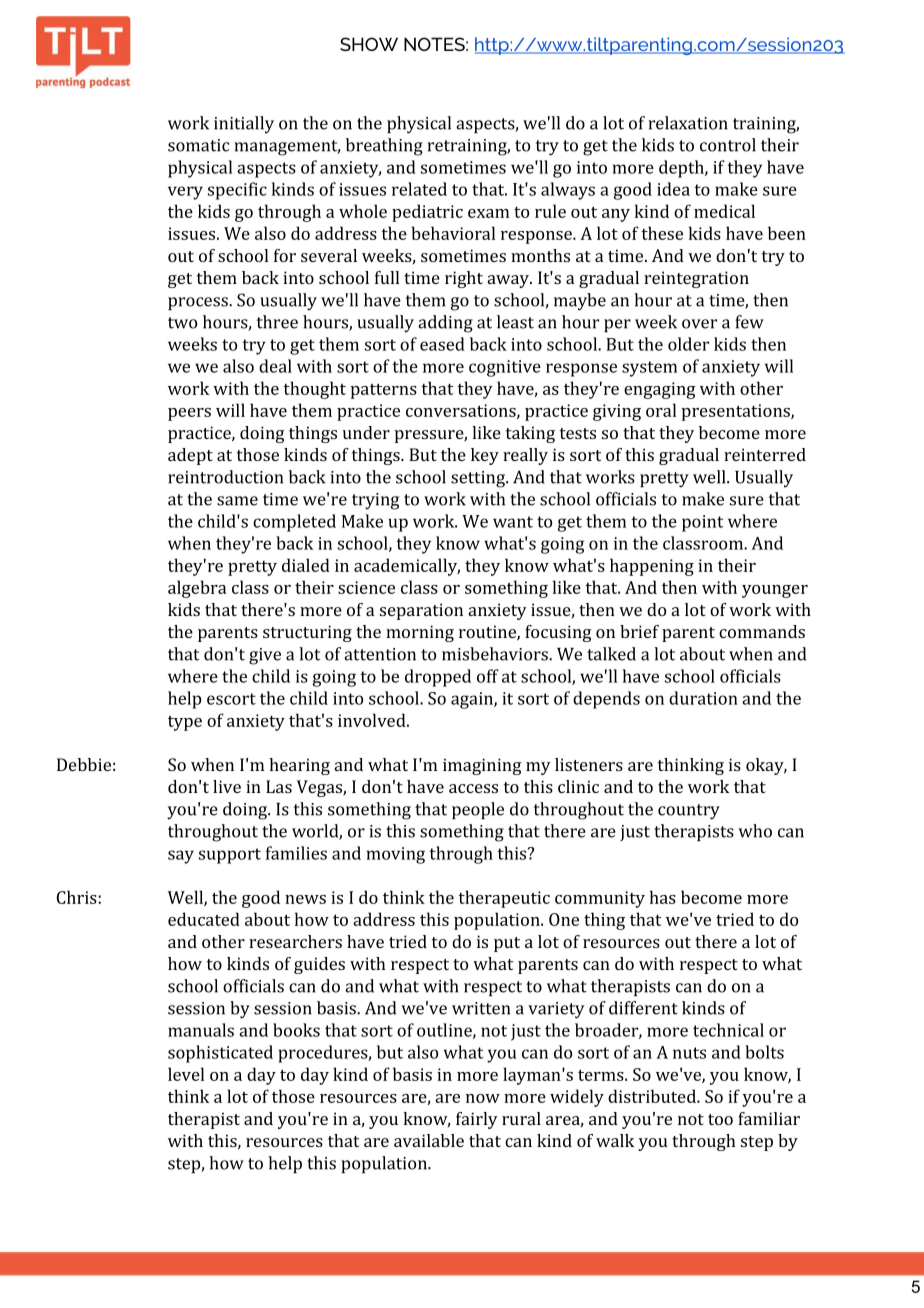 The image size is (924, 1308). I want to click on too, so click(720, 1119).
